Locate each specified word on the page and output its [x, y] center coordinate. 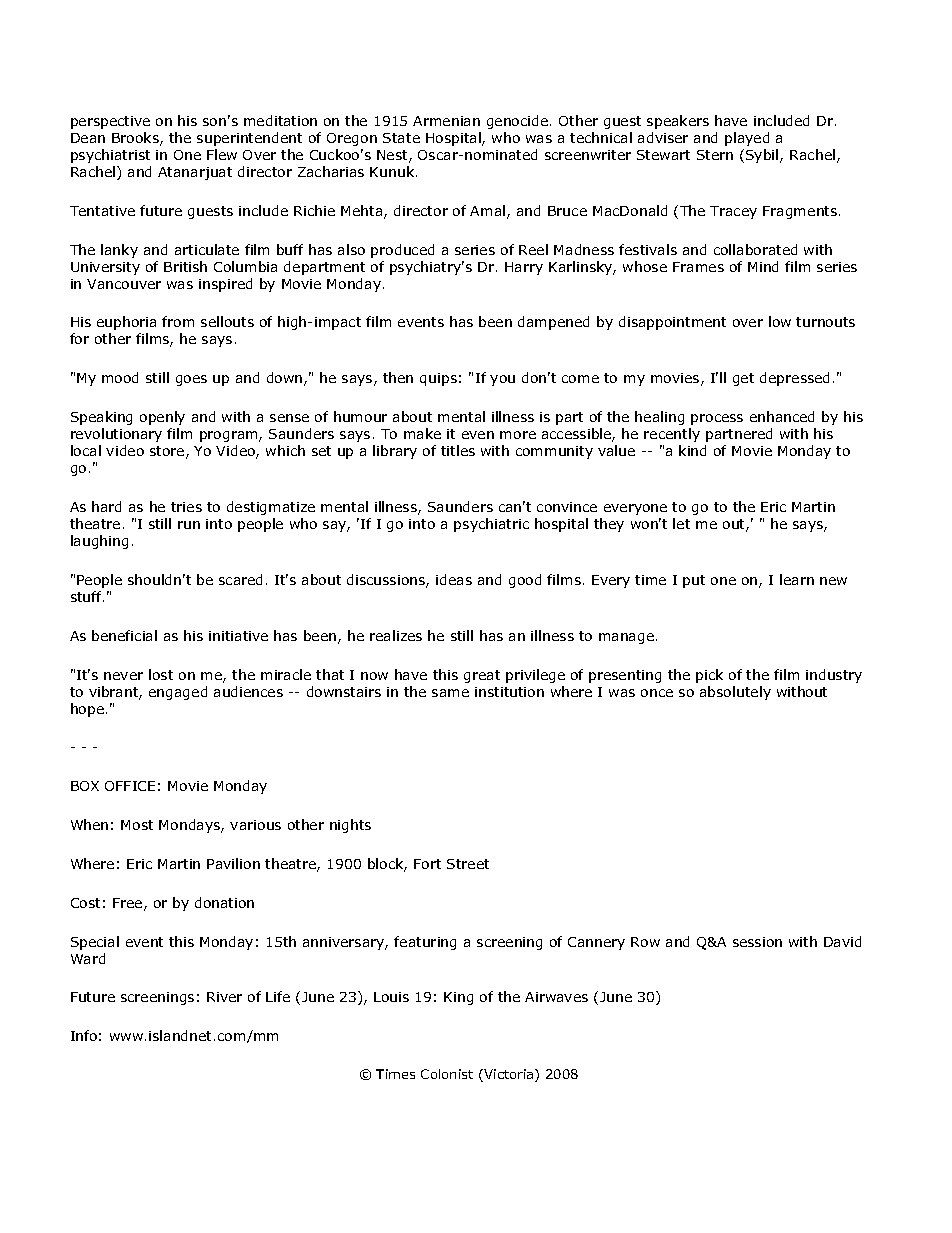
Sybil [763, 156]
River [224, 997]
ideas [454, 579]
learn [797, 579]
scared [240, 579]
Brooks [136, 139]
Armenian [446, 121]
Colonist [447, 1074]
